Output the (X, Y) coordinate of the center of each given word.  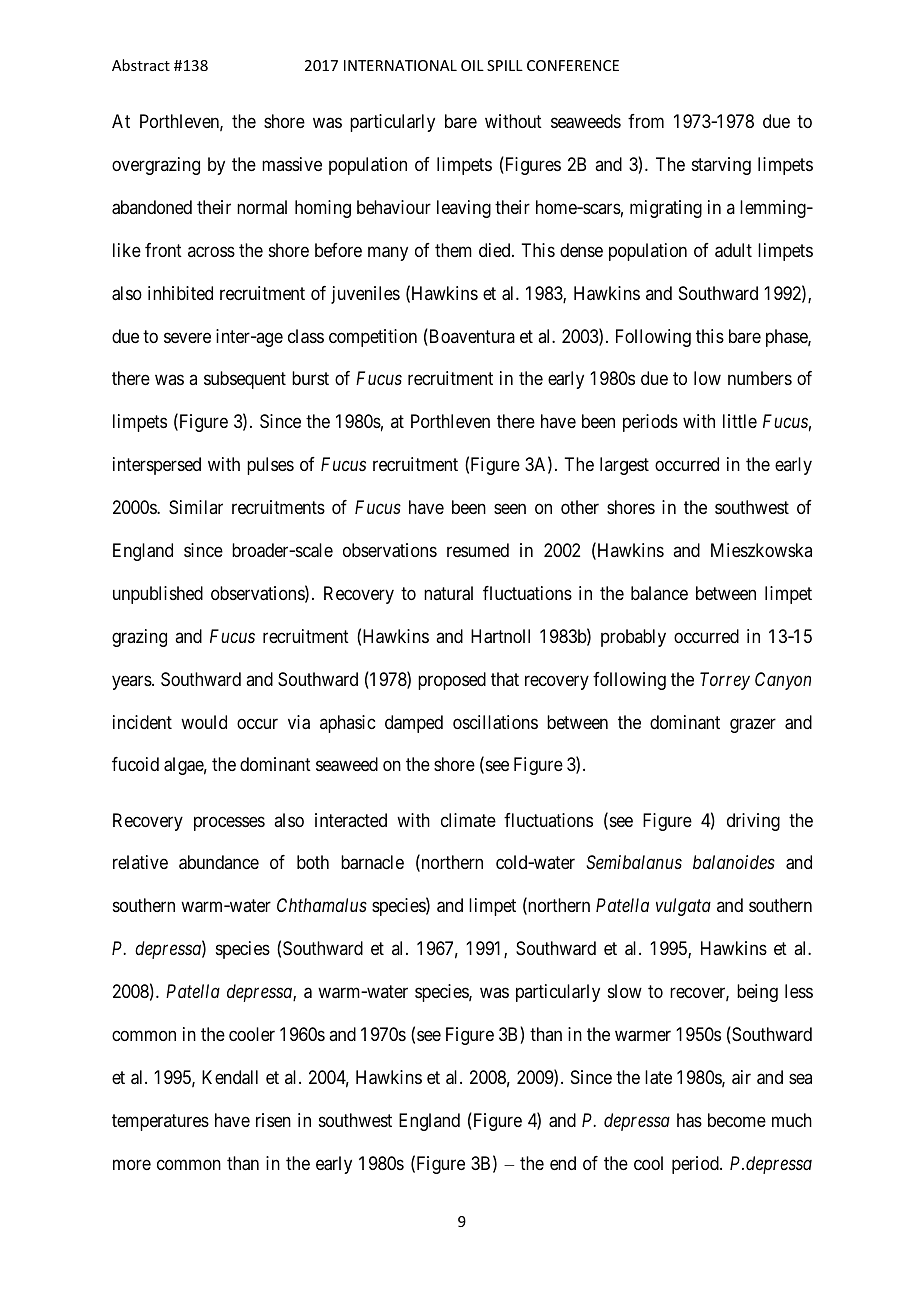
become (737, 1120)
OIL (472, 65)
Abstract (141, 65)
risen (273, 1120)
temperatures (160, 1122)
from (646, 121)
